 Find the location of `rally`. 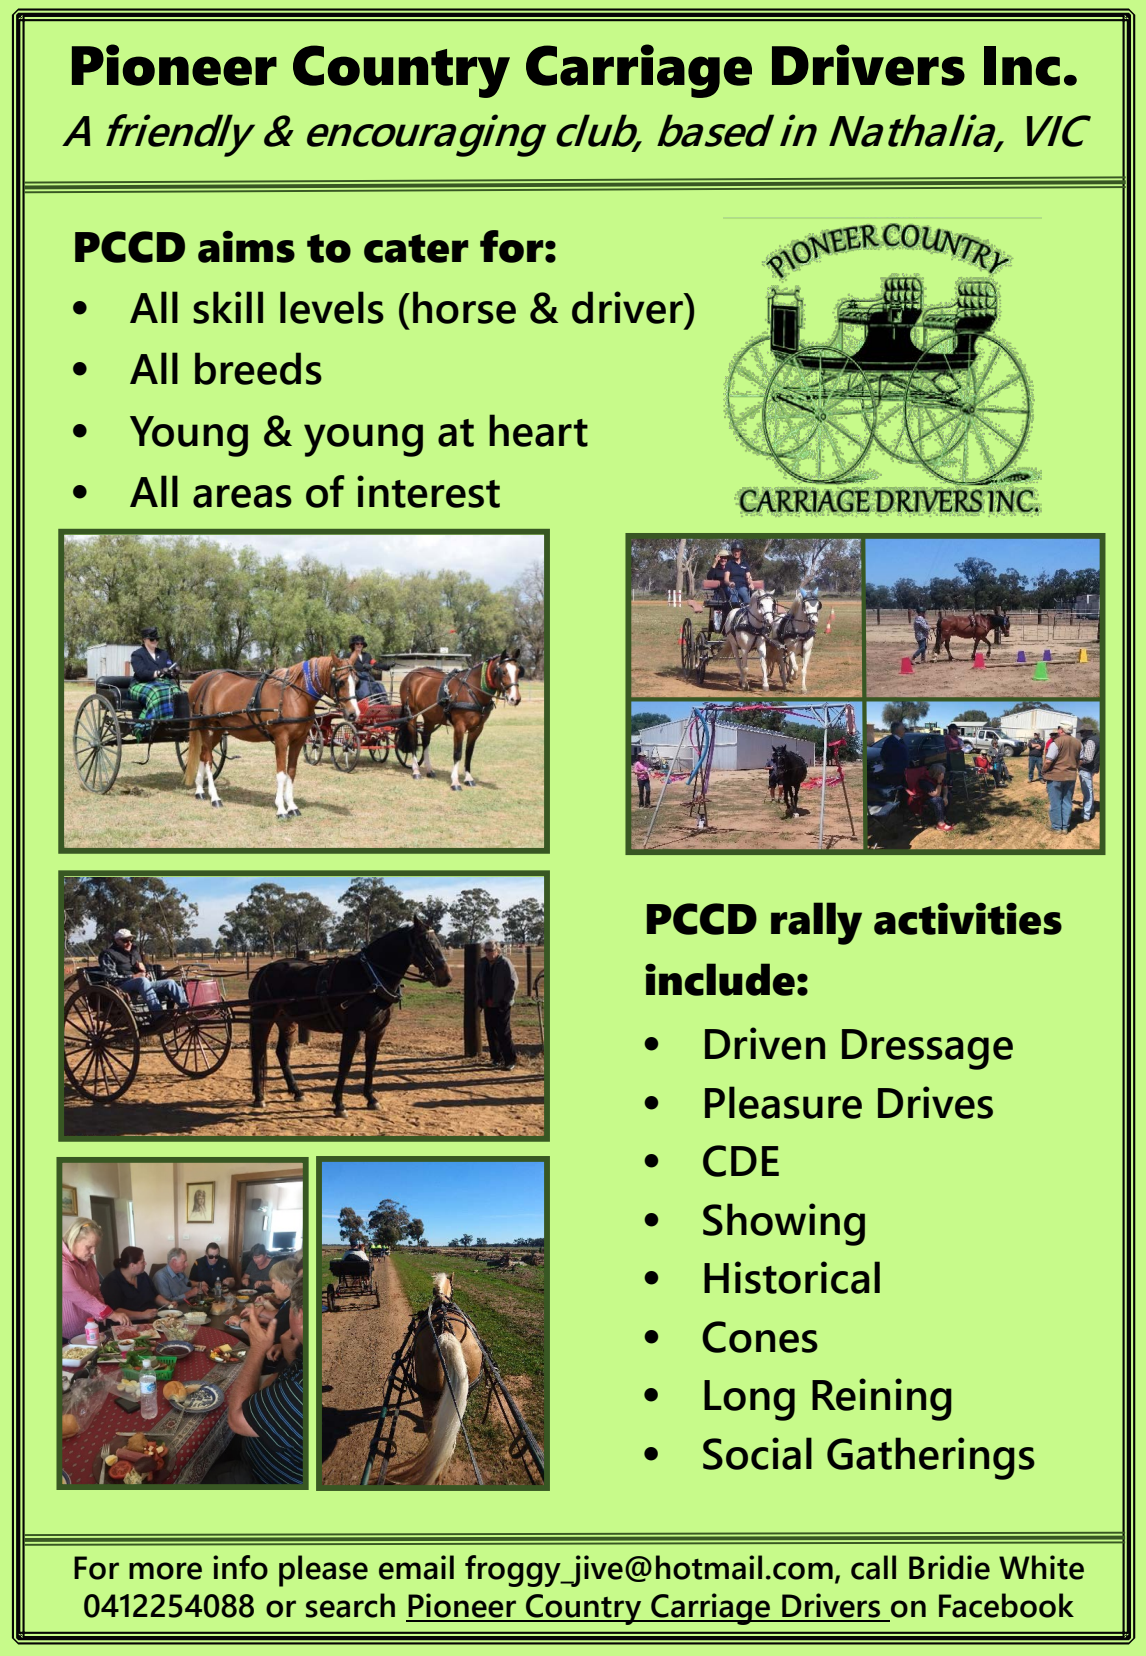

rally is located at coordinates (816, 923).
